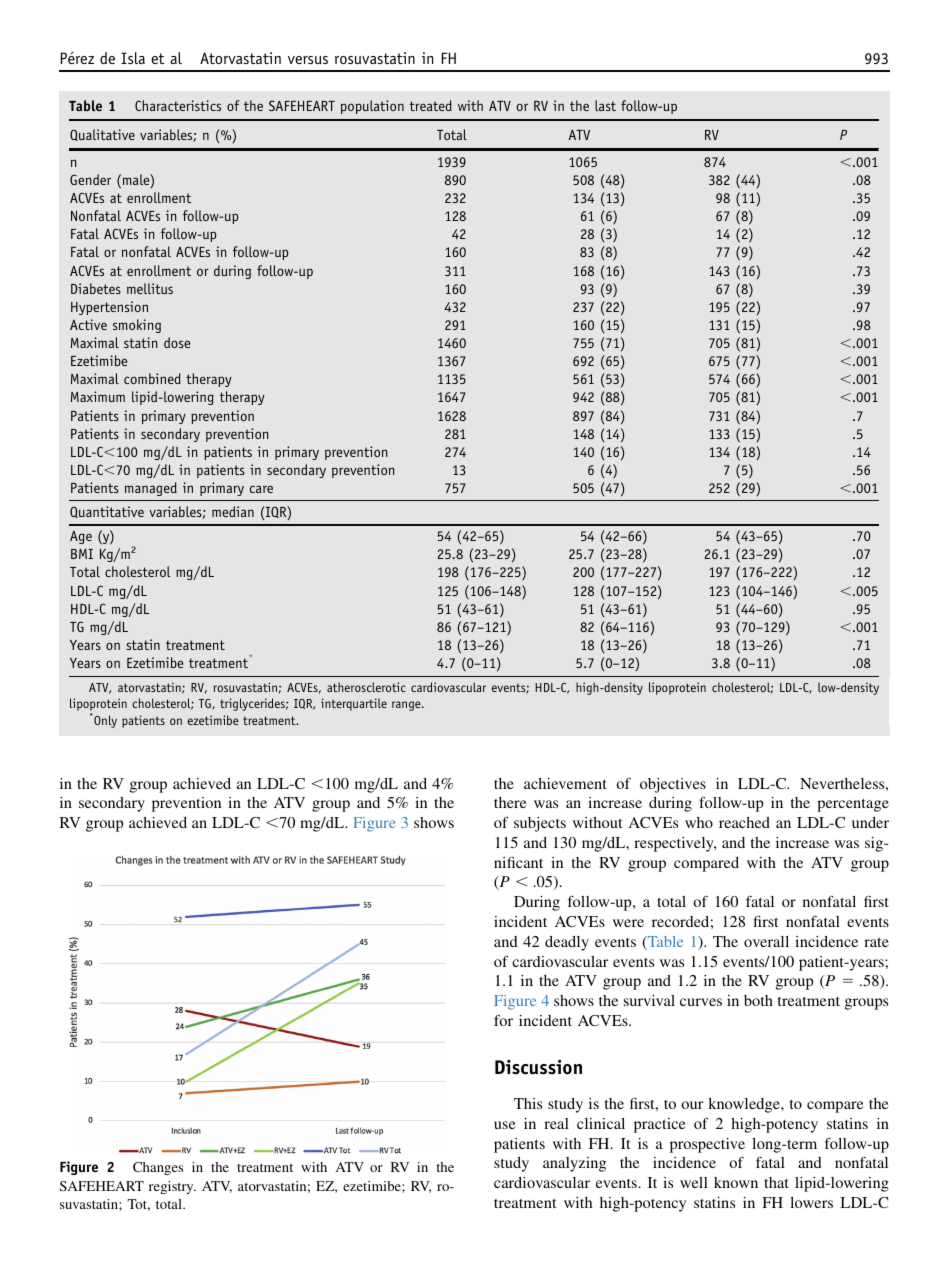 Image resolution: width=952 pixels, height=1280 pixels. I want to click on use, so click(505, 1125).
